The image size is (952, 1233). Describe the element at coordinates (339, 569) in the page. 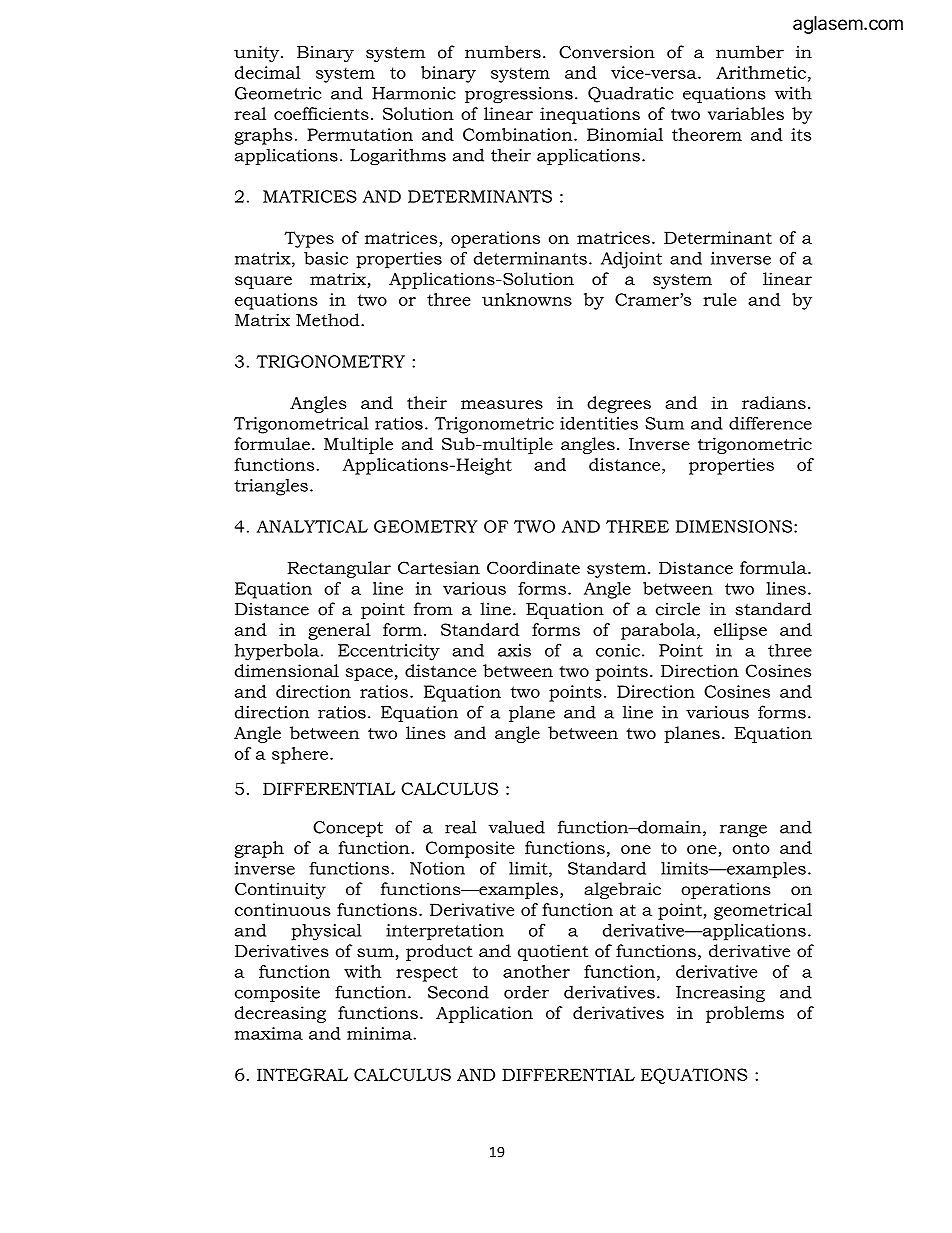

I see `Rectangular` at that location.
